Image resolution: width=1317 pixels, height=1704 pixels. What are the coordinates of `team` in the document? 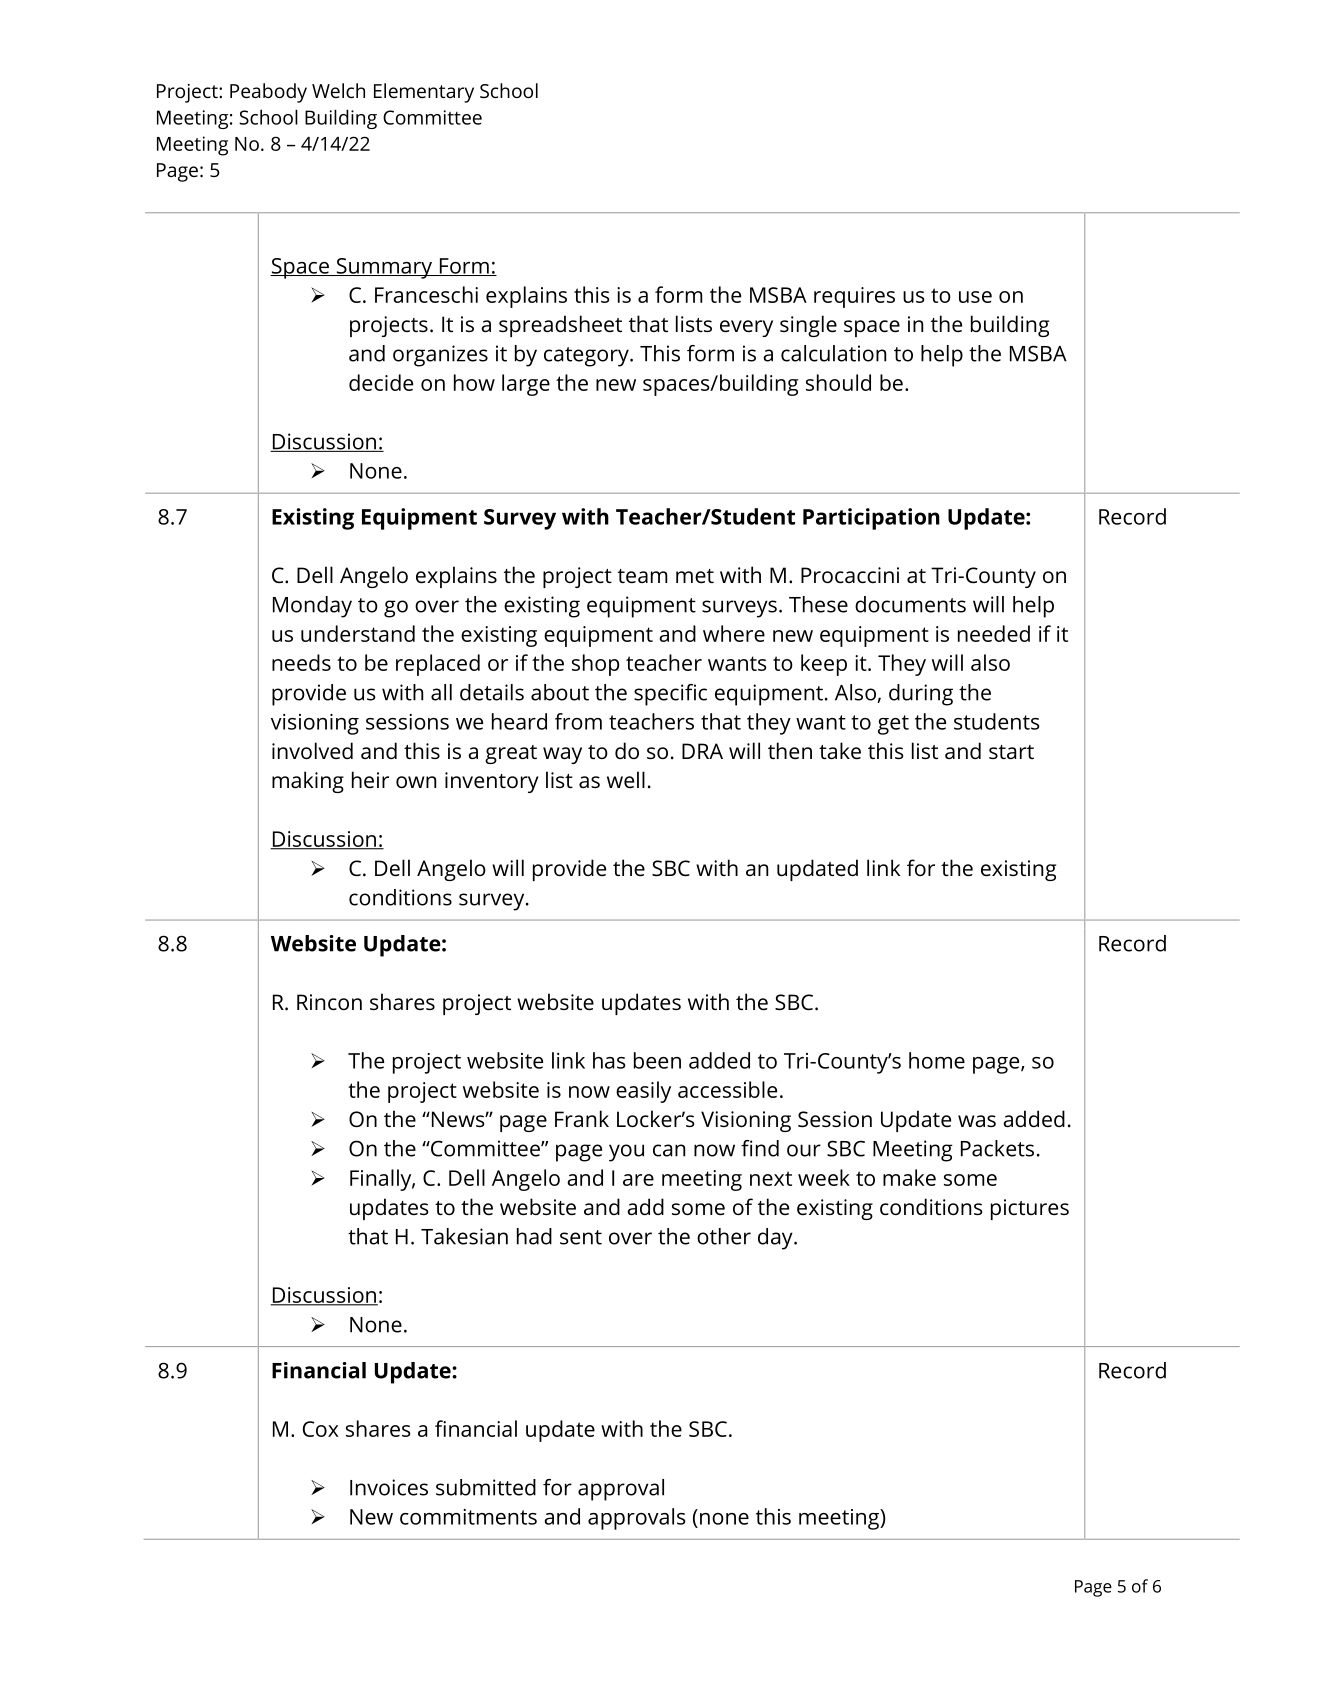 It's located at (643, 576).
